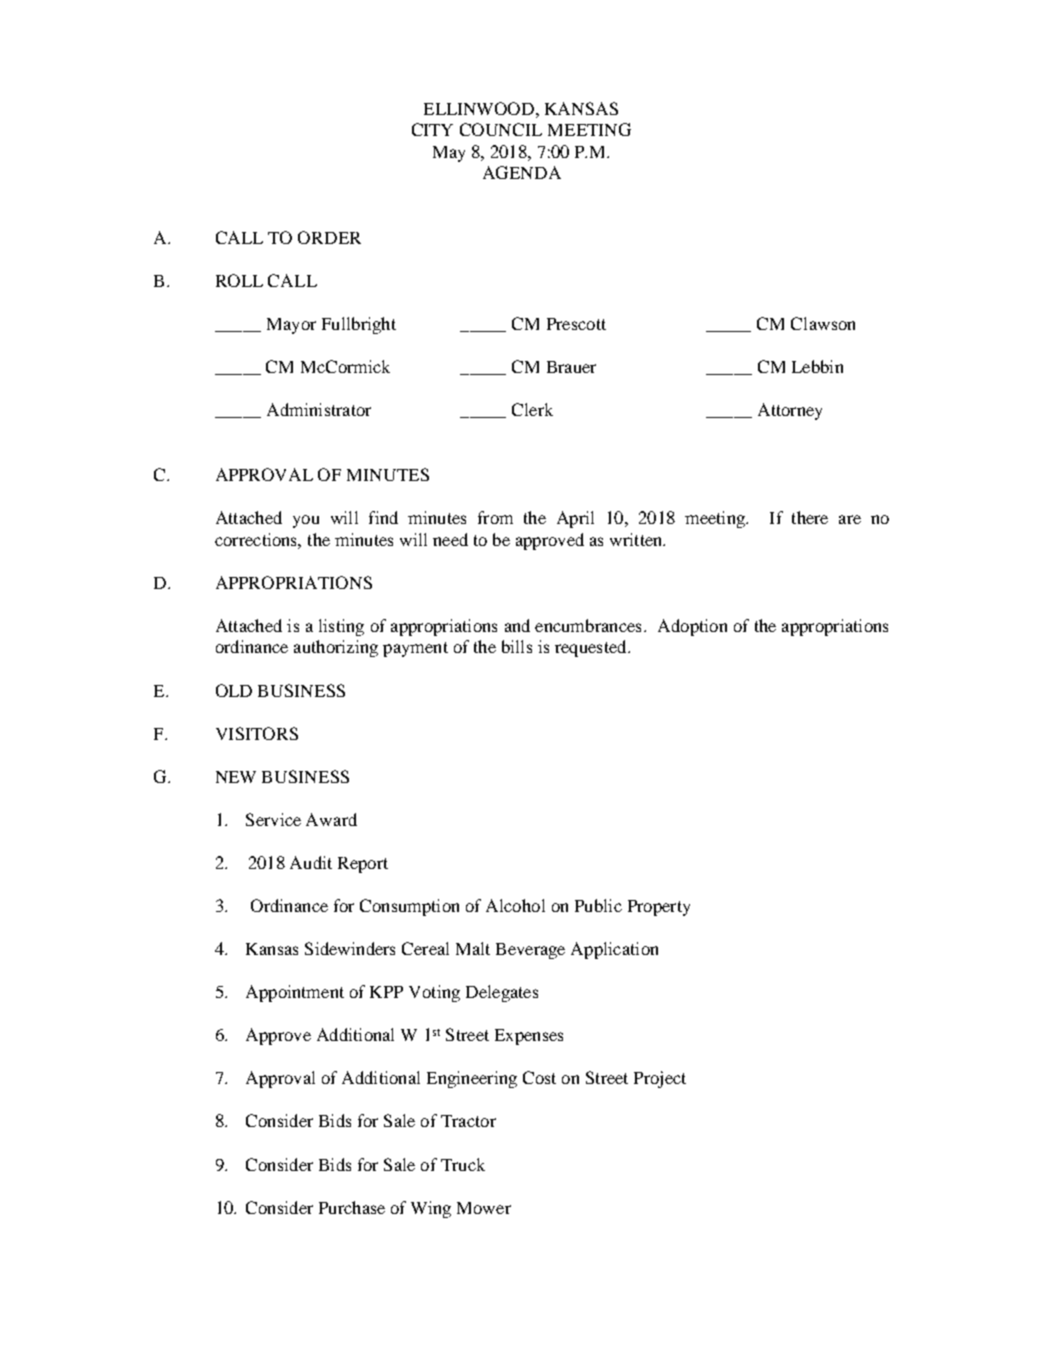 Image resolution: width=1043 pixels, height=1349 pixels. Describe the element at coordinates (576, 324) in the image. I see `Prescott` at that location.
